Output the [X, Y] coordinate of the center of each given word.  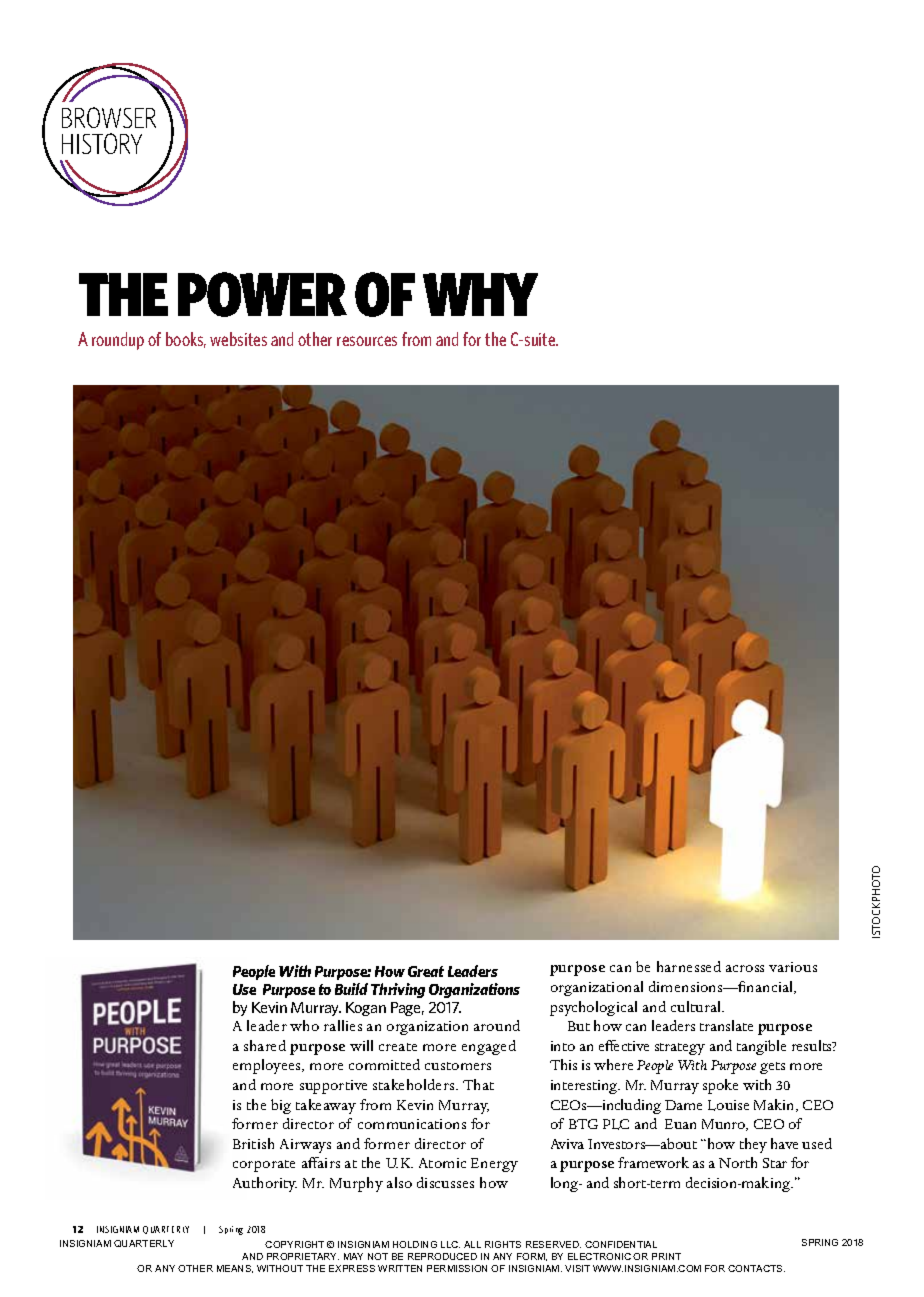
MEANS [235, 1269]
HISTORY [102, 143]
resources [367, 341]
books [186, 340]
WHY [480, 294]
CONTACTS [756, 1268]
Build [351, 989]
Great [426, 971]
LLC [450, 1244]
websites [238, 339]
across [745, 968]
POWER [262, 294]
